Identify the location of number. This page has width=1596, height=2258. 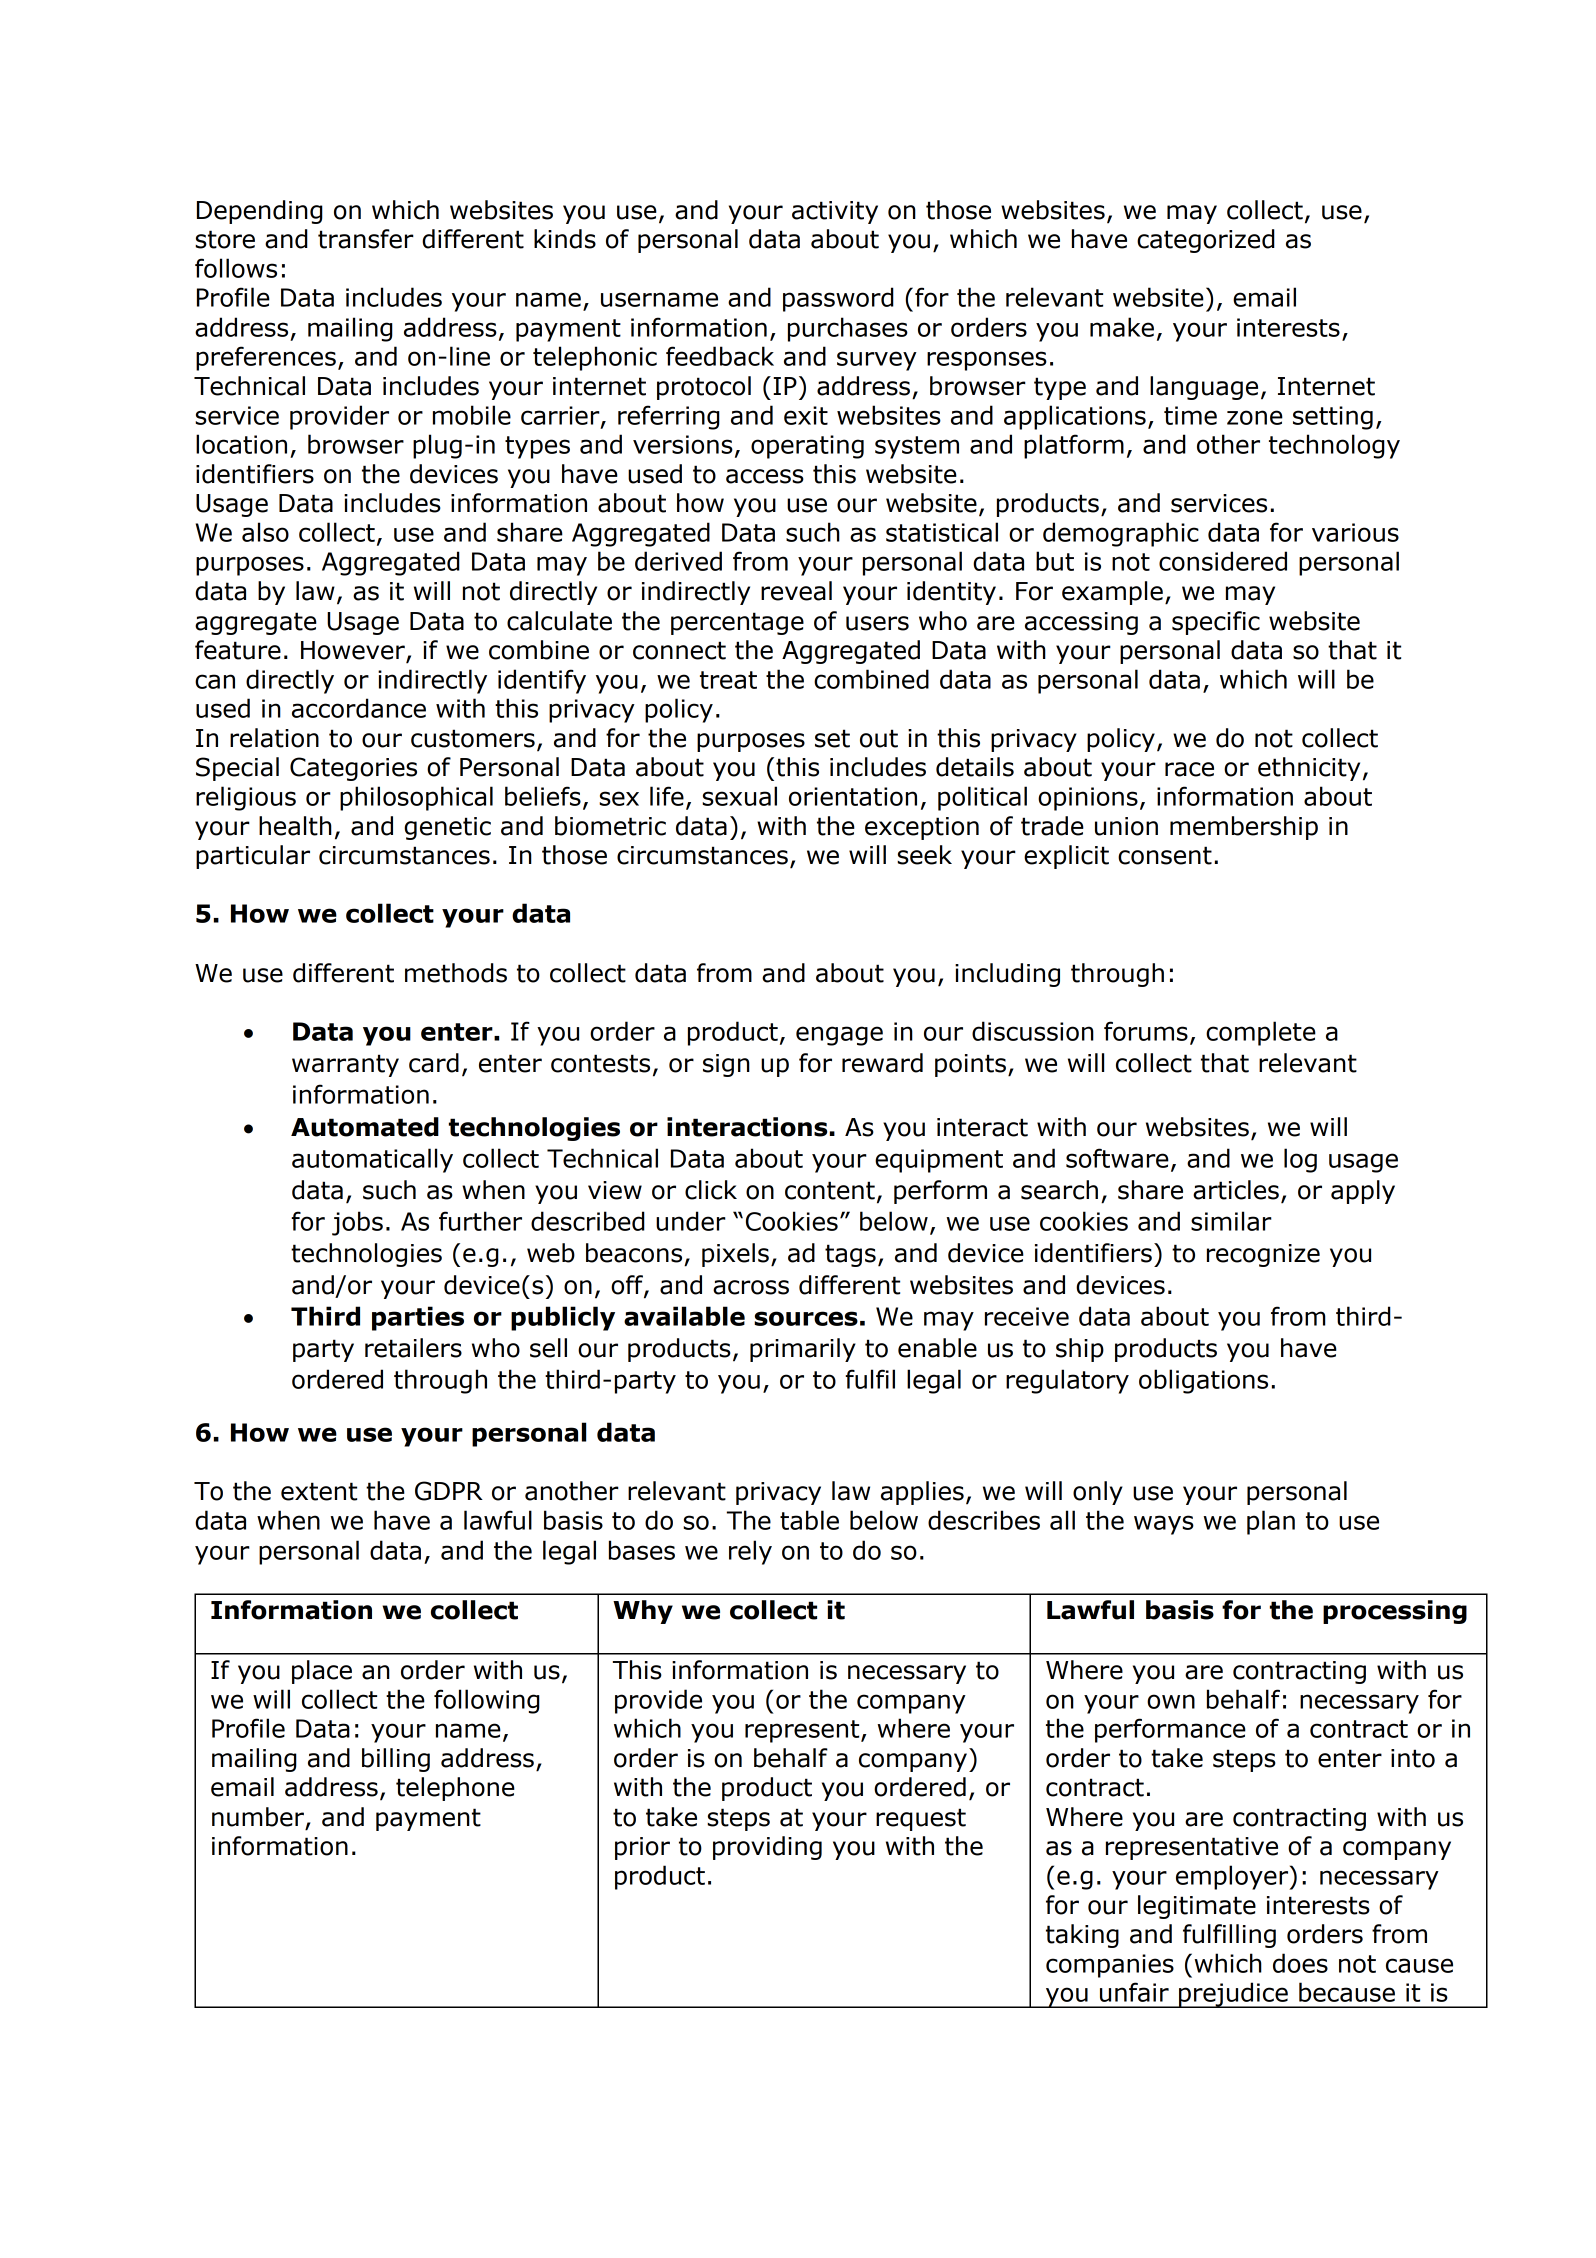
(258, 1817).
